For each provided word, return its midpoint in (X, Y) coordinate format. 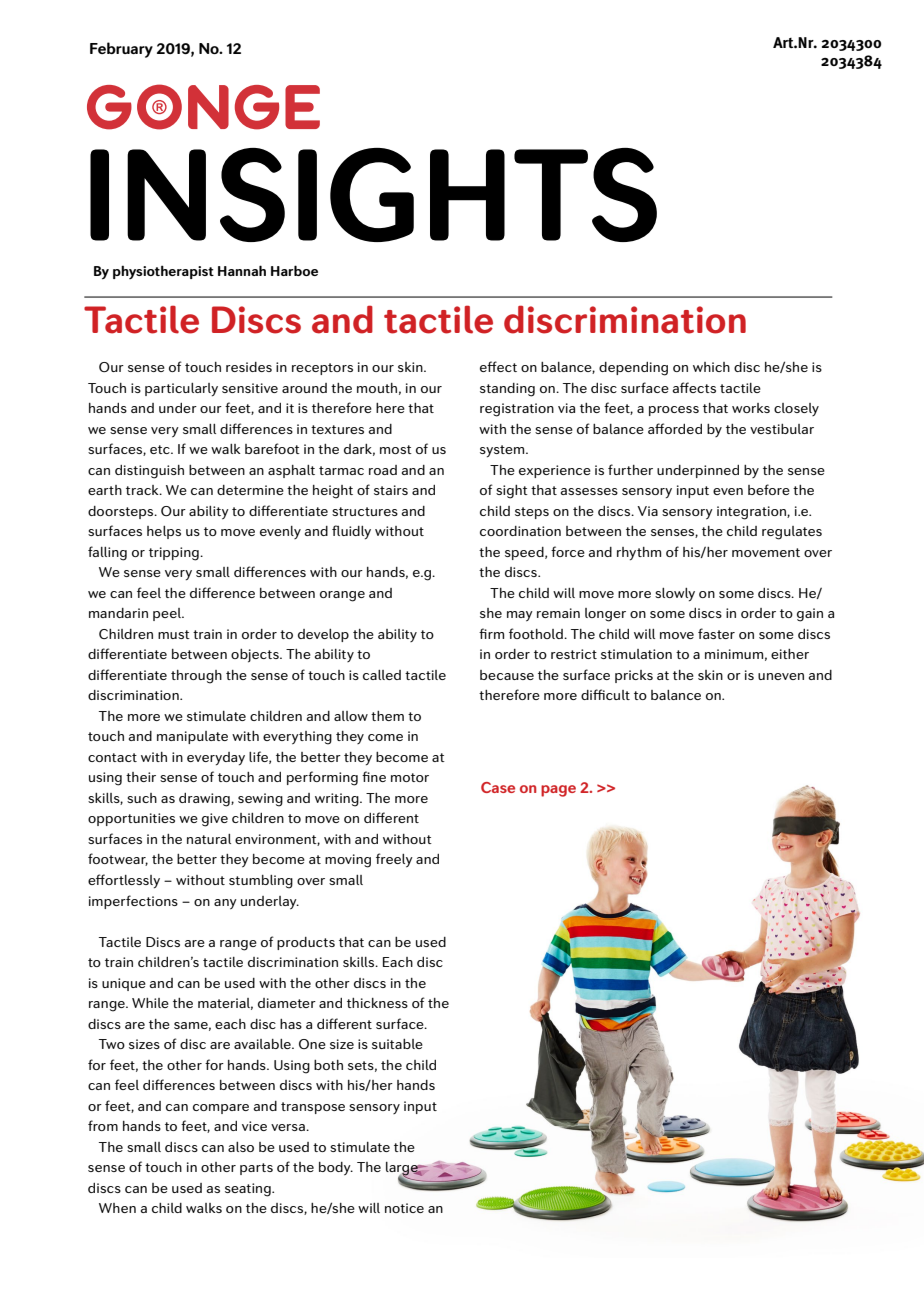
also (241, 1147)
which (711, 367)
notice (404, 1208)
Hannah (242, 270)
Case (498, 787)
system (503, 451)
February (121, 50)
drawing (205, 800)
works (751, 408)
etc (161, 449)
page (558, 791)
